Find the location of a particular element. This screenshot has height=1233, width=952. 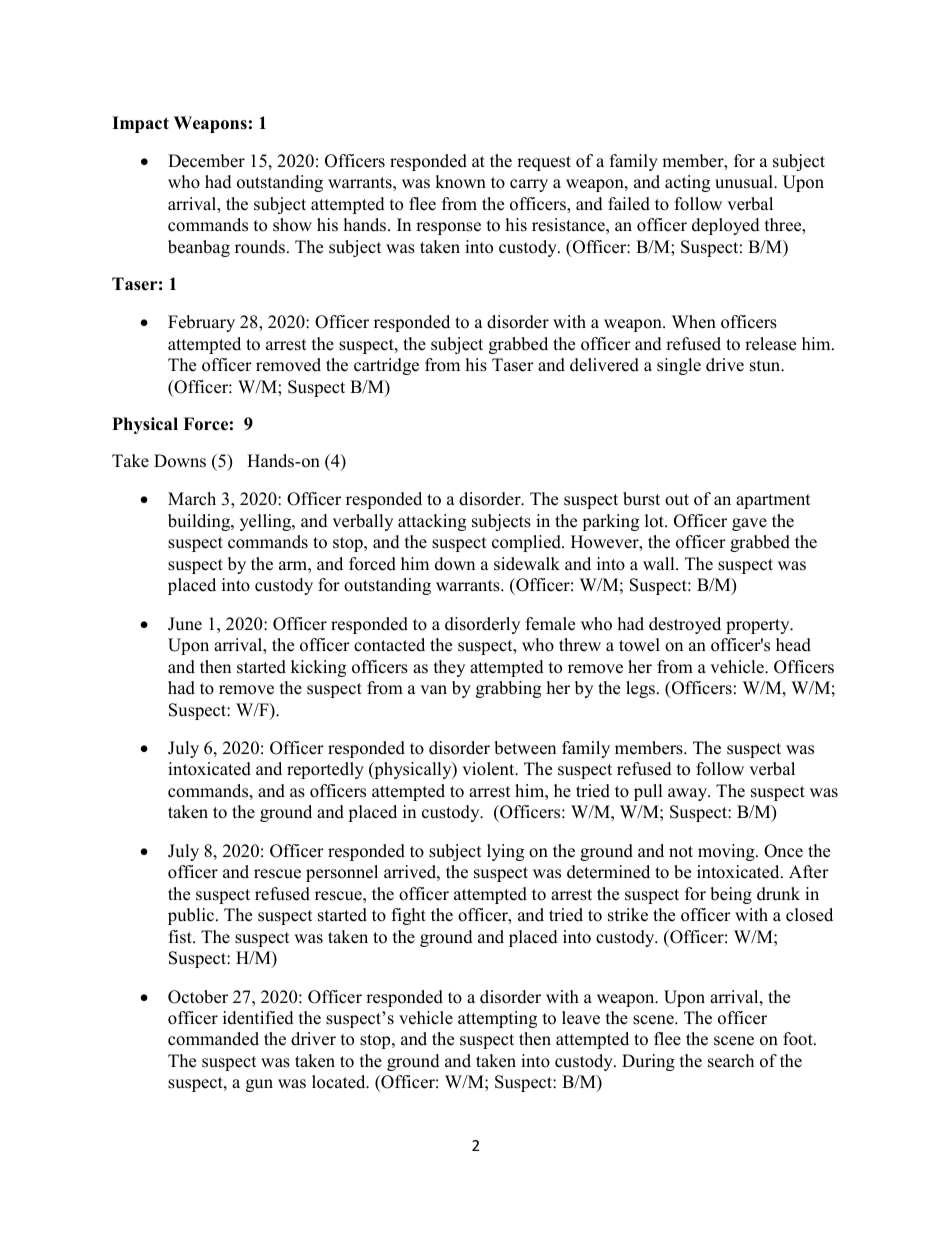

property is located at coordinates (759, 626).
